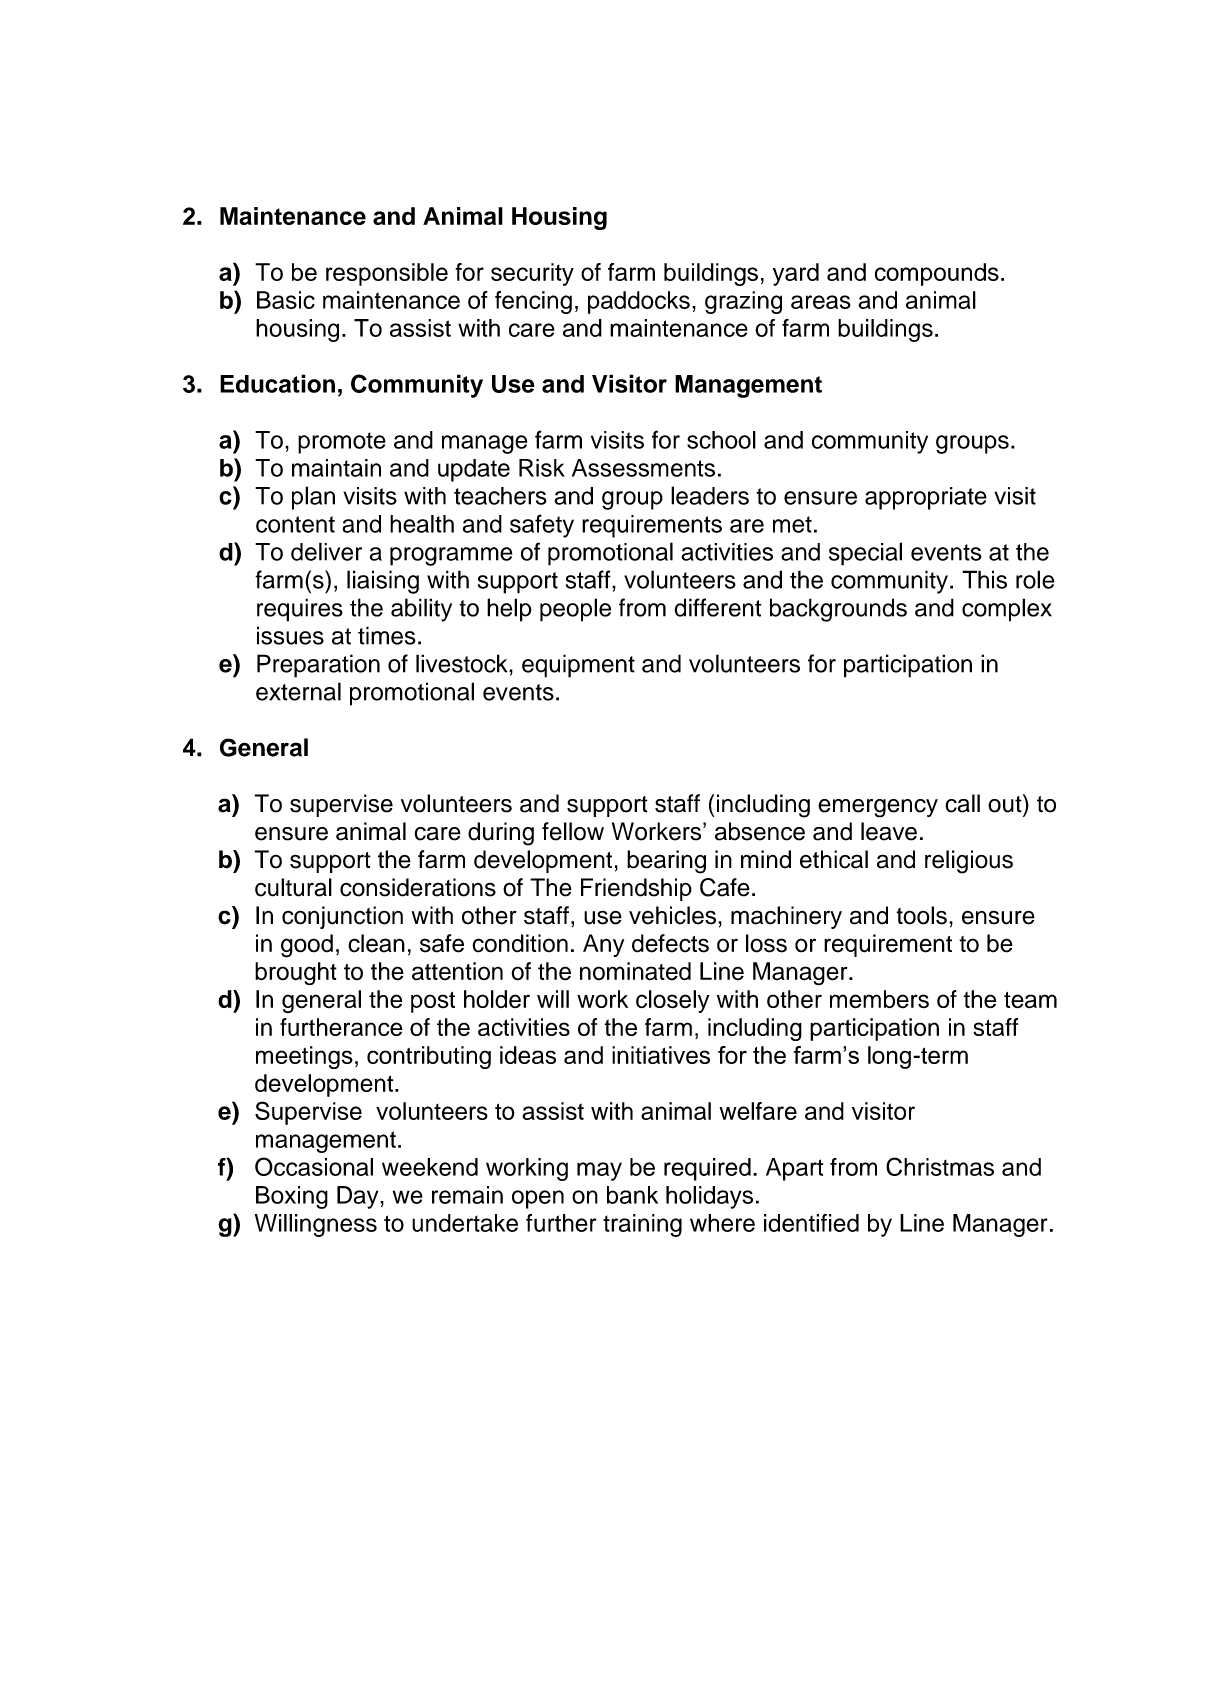 The image size is (1206, 1706). Describe the element at coordinates (298, 691) in the image. I see `external` at that location.
